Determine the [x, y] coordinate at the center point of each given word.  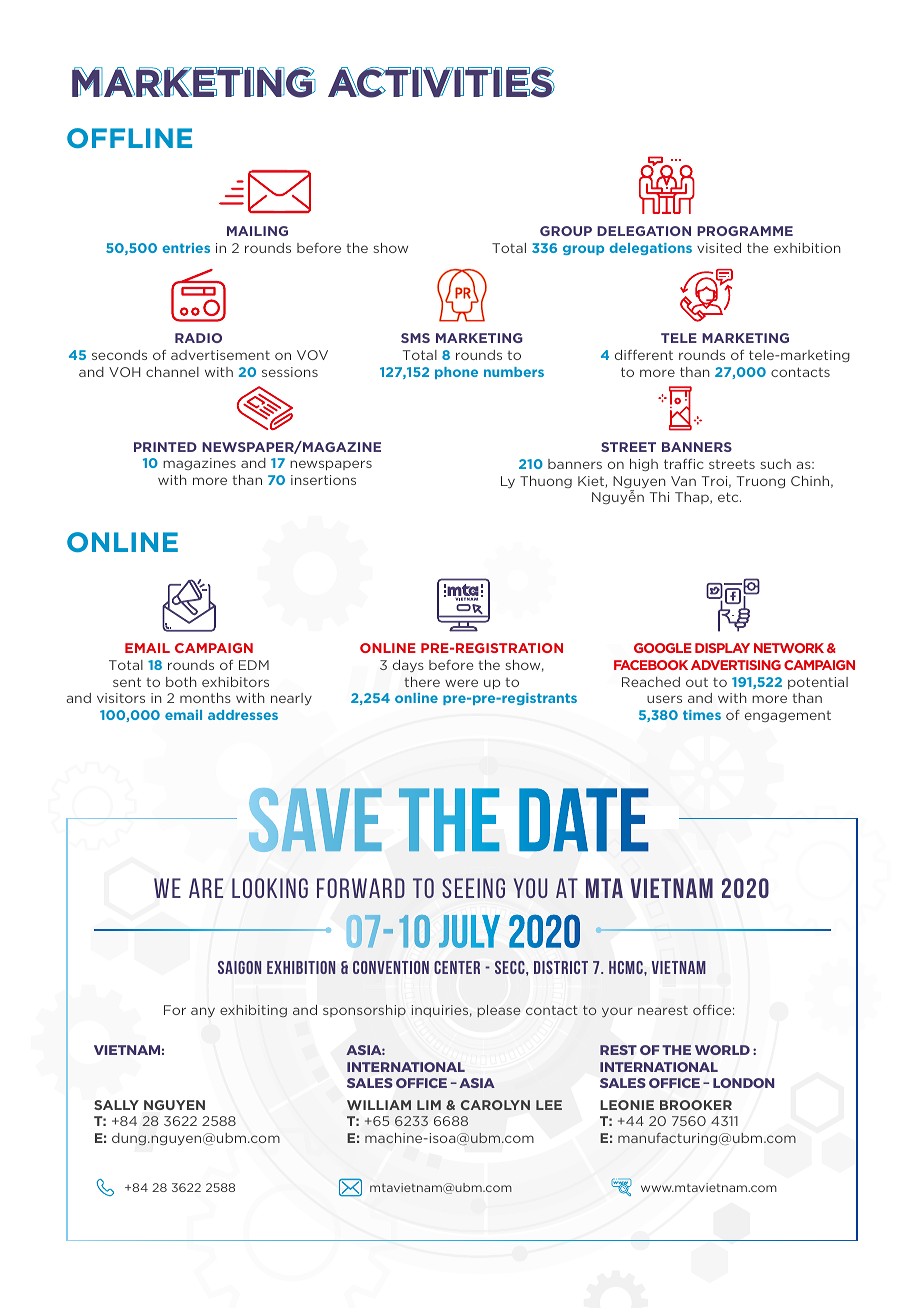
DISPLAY [722, 648]
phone [456, 373]
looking [270, 888]
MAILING [257, 231]
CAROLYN [495, 1105]
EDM [254, 665]
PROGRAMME [745, 231]
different [644, 355]
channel [172, 372]
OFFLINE [129, 138]
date [584, 820]
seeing [473, 888]
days [408, 666]
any [203, 1012]
